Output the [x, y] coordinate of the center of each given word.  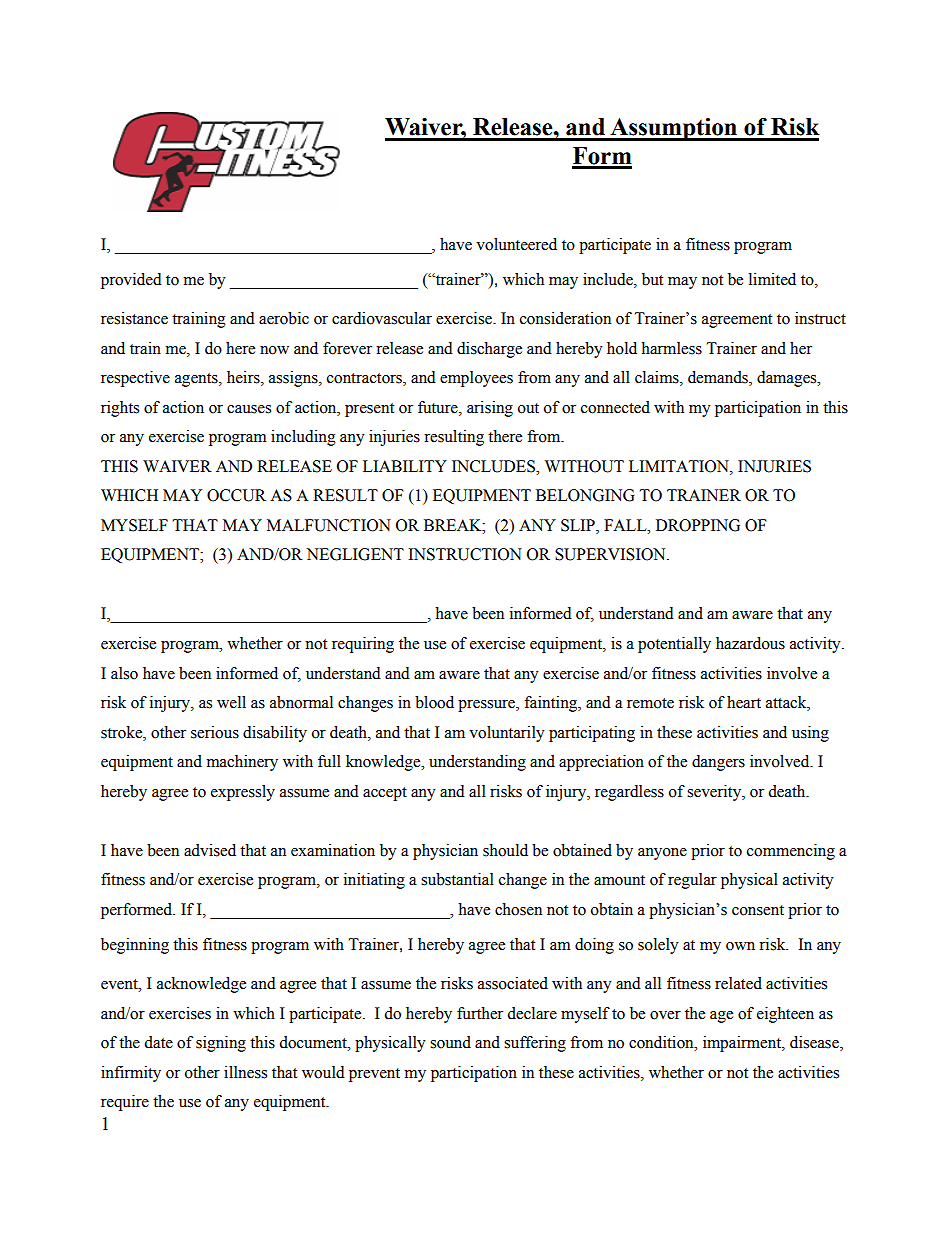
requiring [363, 645]
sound [450, 1042]
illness [245, 1072]
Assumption [673, 129]
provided [131, 281]
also [124, 673]
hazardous [750, 643]
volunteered [516, 244]
